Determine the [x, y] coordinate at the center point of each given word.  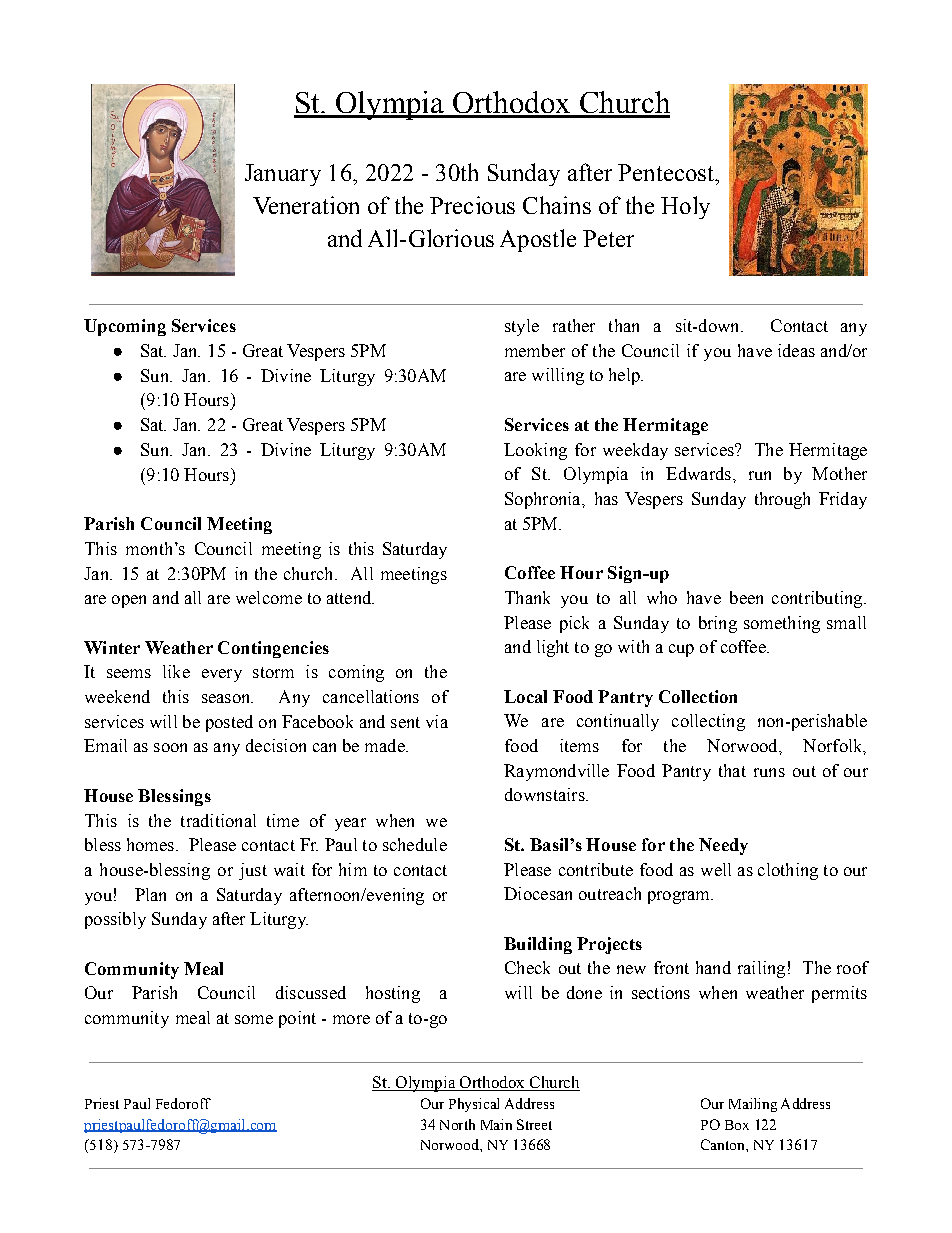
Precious [472, 205]
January [283, 175]
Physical [474, 1105]
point [297, 1019]
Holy [685, 207]
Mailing [753, 1105]
